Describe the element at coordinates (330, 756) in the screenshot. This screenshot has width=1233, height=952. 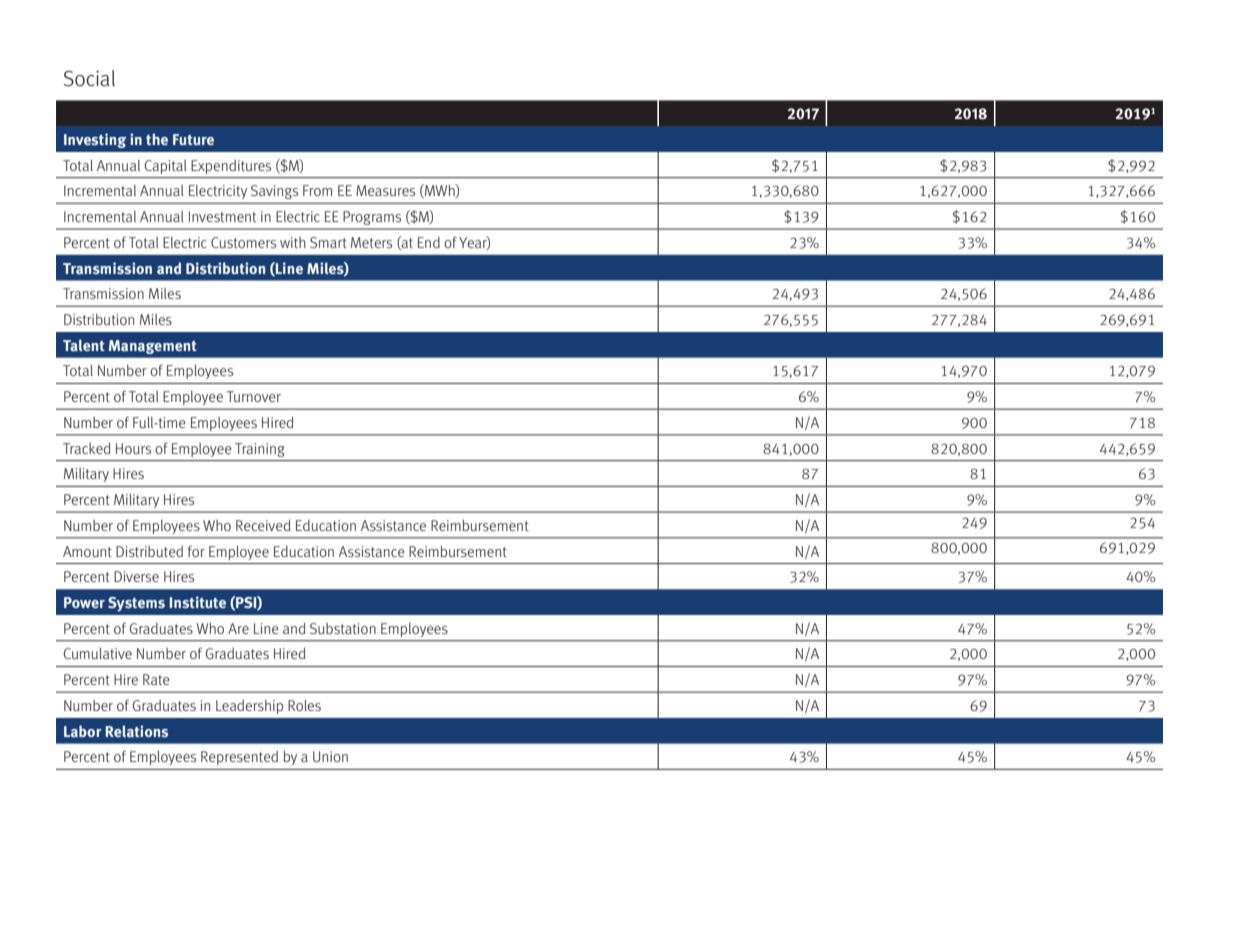
I see `Union` at that location.
